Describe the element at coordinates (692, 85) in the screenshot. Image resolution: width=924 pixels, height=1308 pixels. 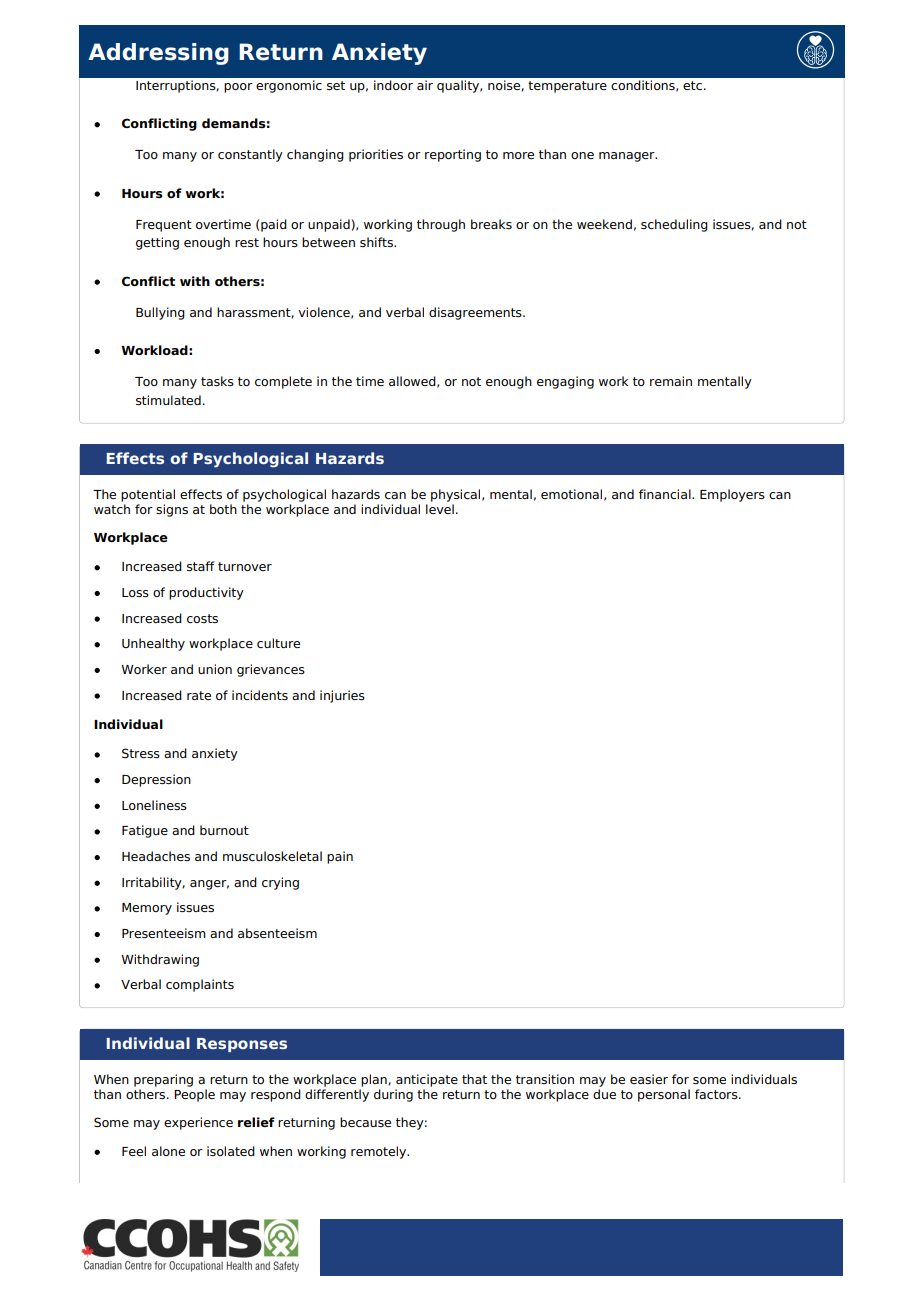
I see `etc` at that location.
